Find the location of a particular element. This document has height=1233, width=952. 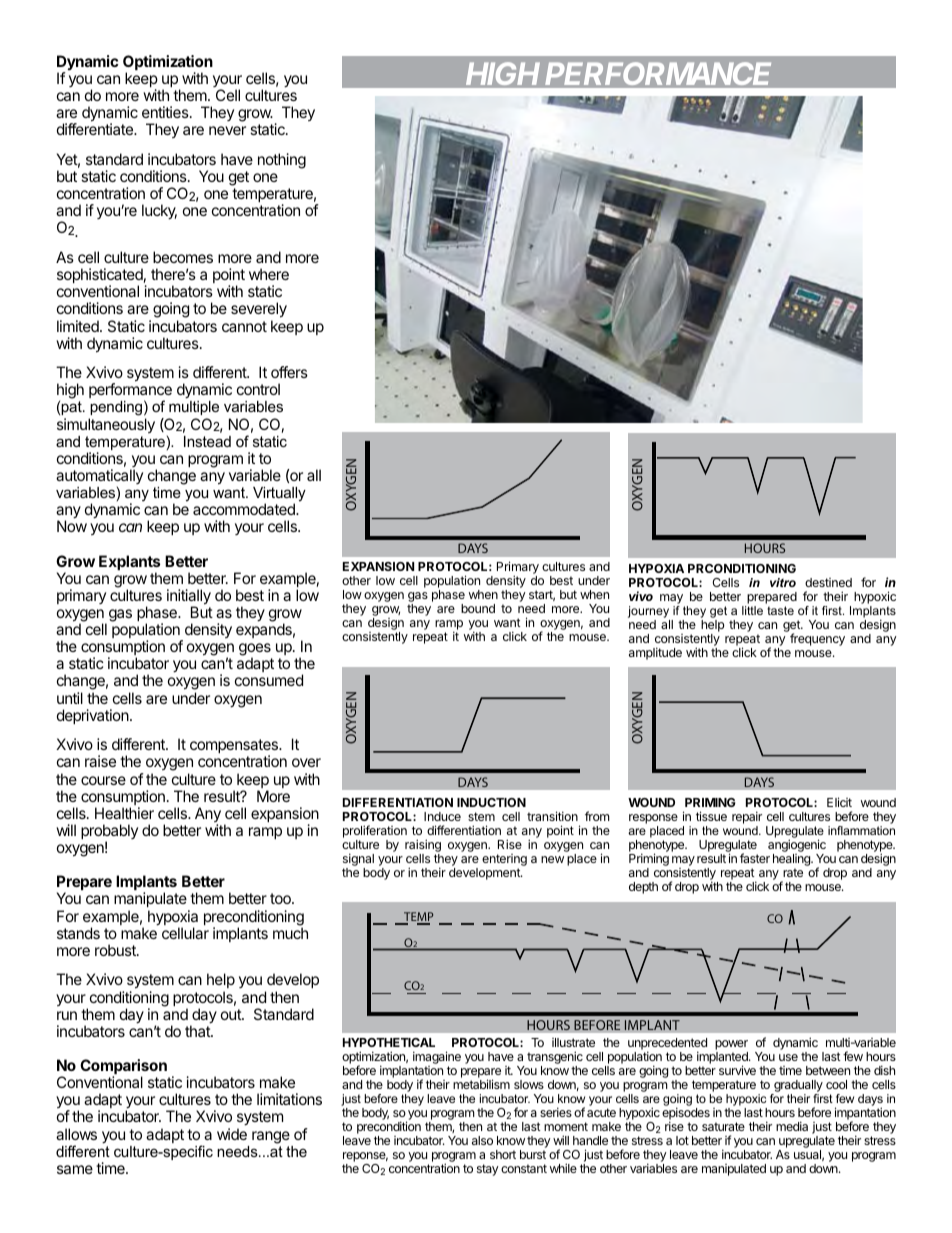

bound is located at coordinates (478, 608).
